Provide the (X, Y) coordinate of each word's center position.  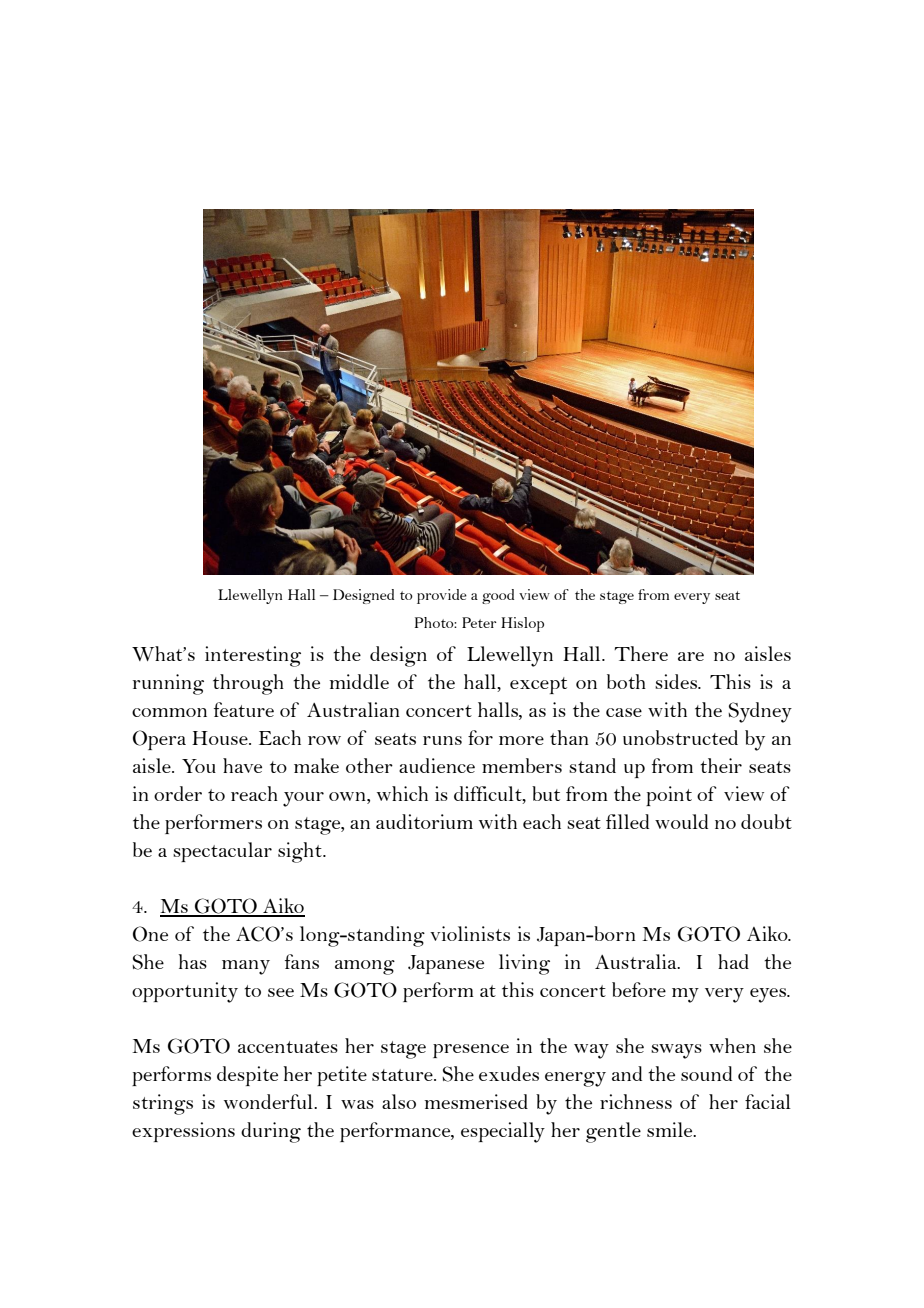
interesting (253, 656)
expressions (183, 1132)
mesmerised (476, 1101)
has (193, 961)
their (721, 765)
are (691, 656)
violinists (470, 933)
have (242, 765)
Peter (479, 622)
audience (437, 765)
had (733, 961)
